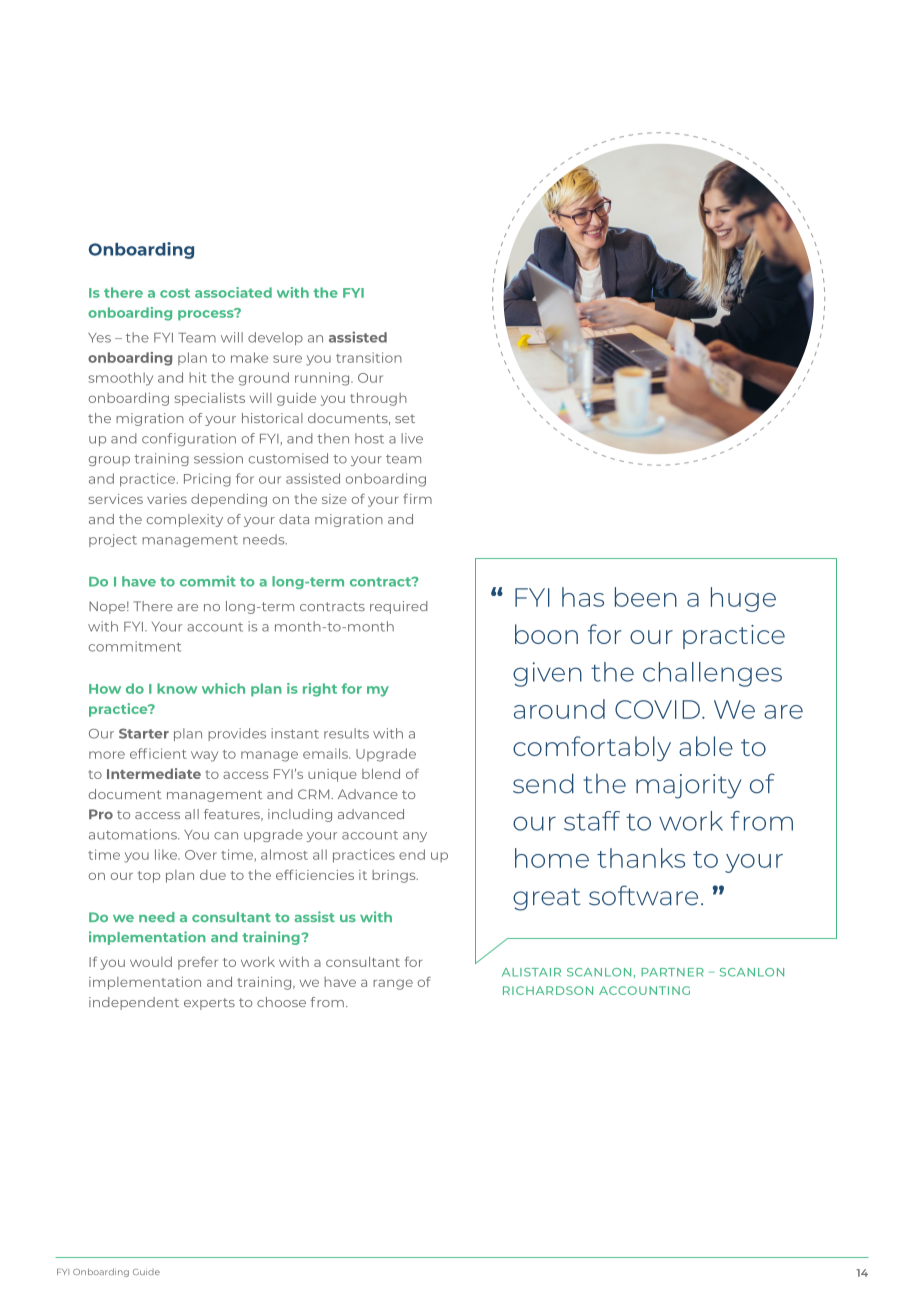  I want to click on majority, so click(688, 786).
